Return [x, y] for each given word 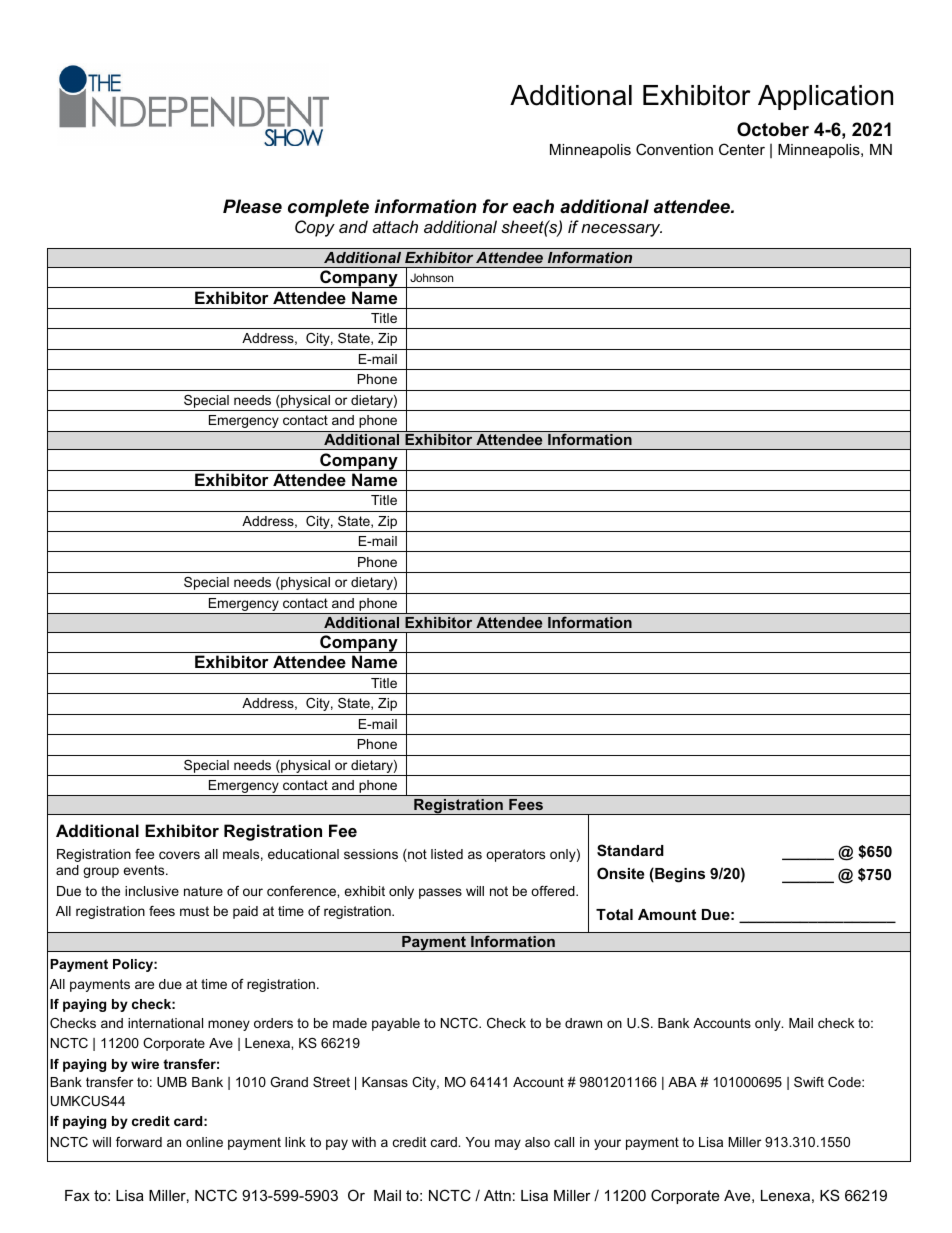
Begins [679, 875]
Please [252, 206]
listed [447, 854]
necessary [621, 230]
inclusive [152, 891]
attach [395, 226]
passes [440, 893]
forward [139, 1142]
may [508, 1144]
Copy [315, 228]
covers [179, 855]
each [533, 206]
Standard [630, 850]
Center [742, 149]
